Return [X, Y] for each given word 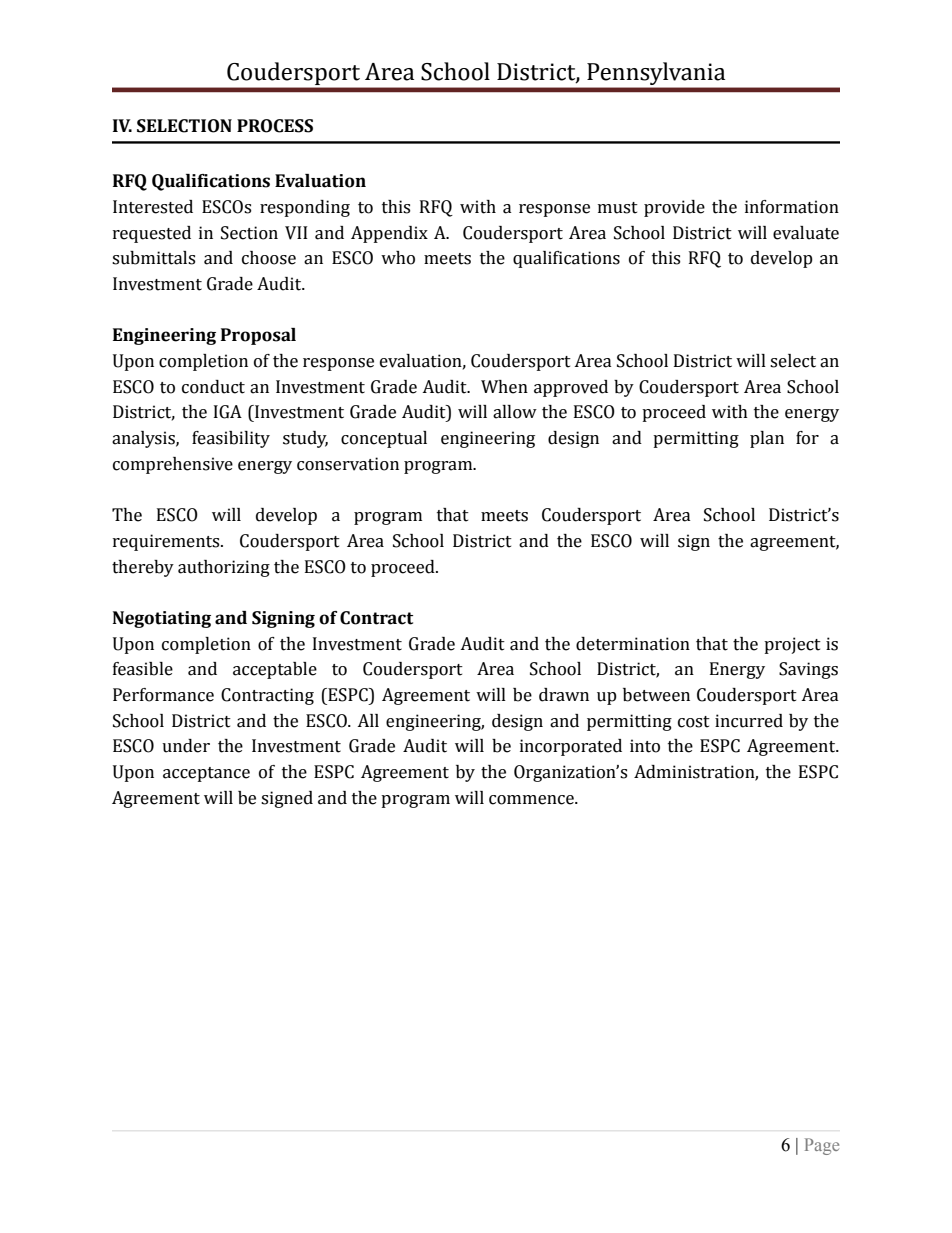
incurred [749, 721]
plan [767, 439]
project [792, 645]
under [186, 746]
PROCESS [275, 126]
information [792, 207]
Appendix [389, 234]
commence [532, 800]
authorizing [224, 568]
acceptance [206, 774]
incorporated [571, 747]
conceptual [384, 439]
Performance [163, 695]
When [504, 387]
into [645, 746]
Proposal [258, 336]
